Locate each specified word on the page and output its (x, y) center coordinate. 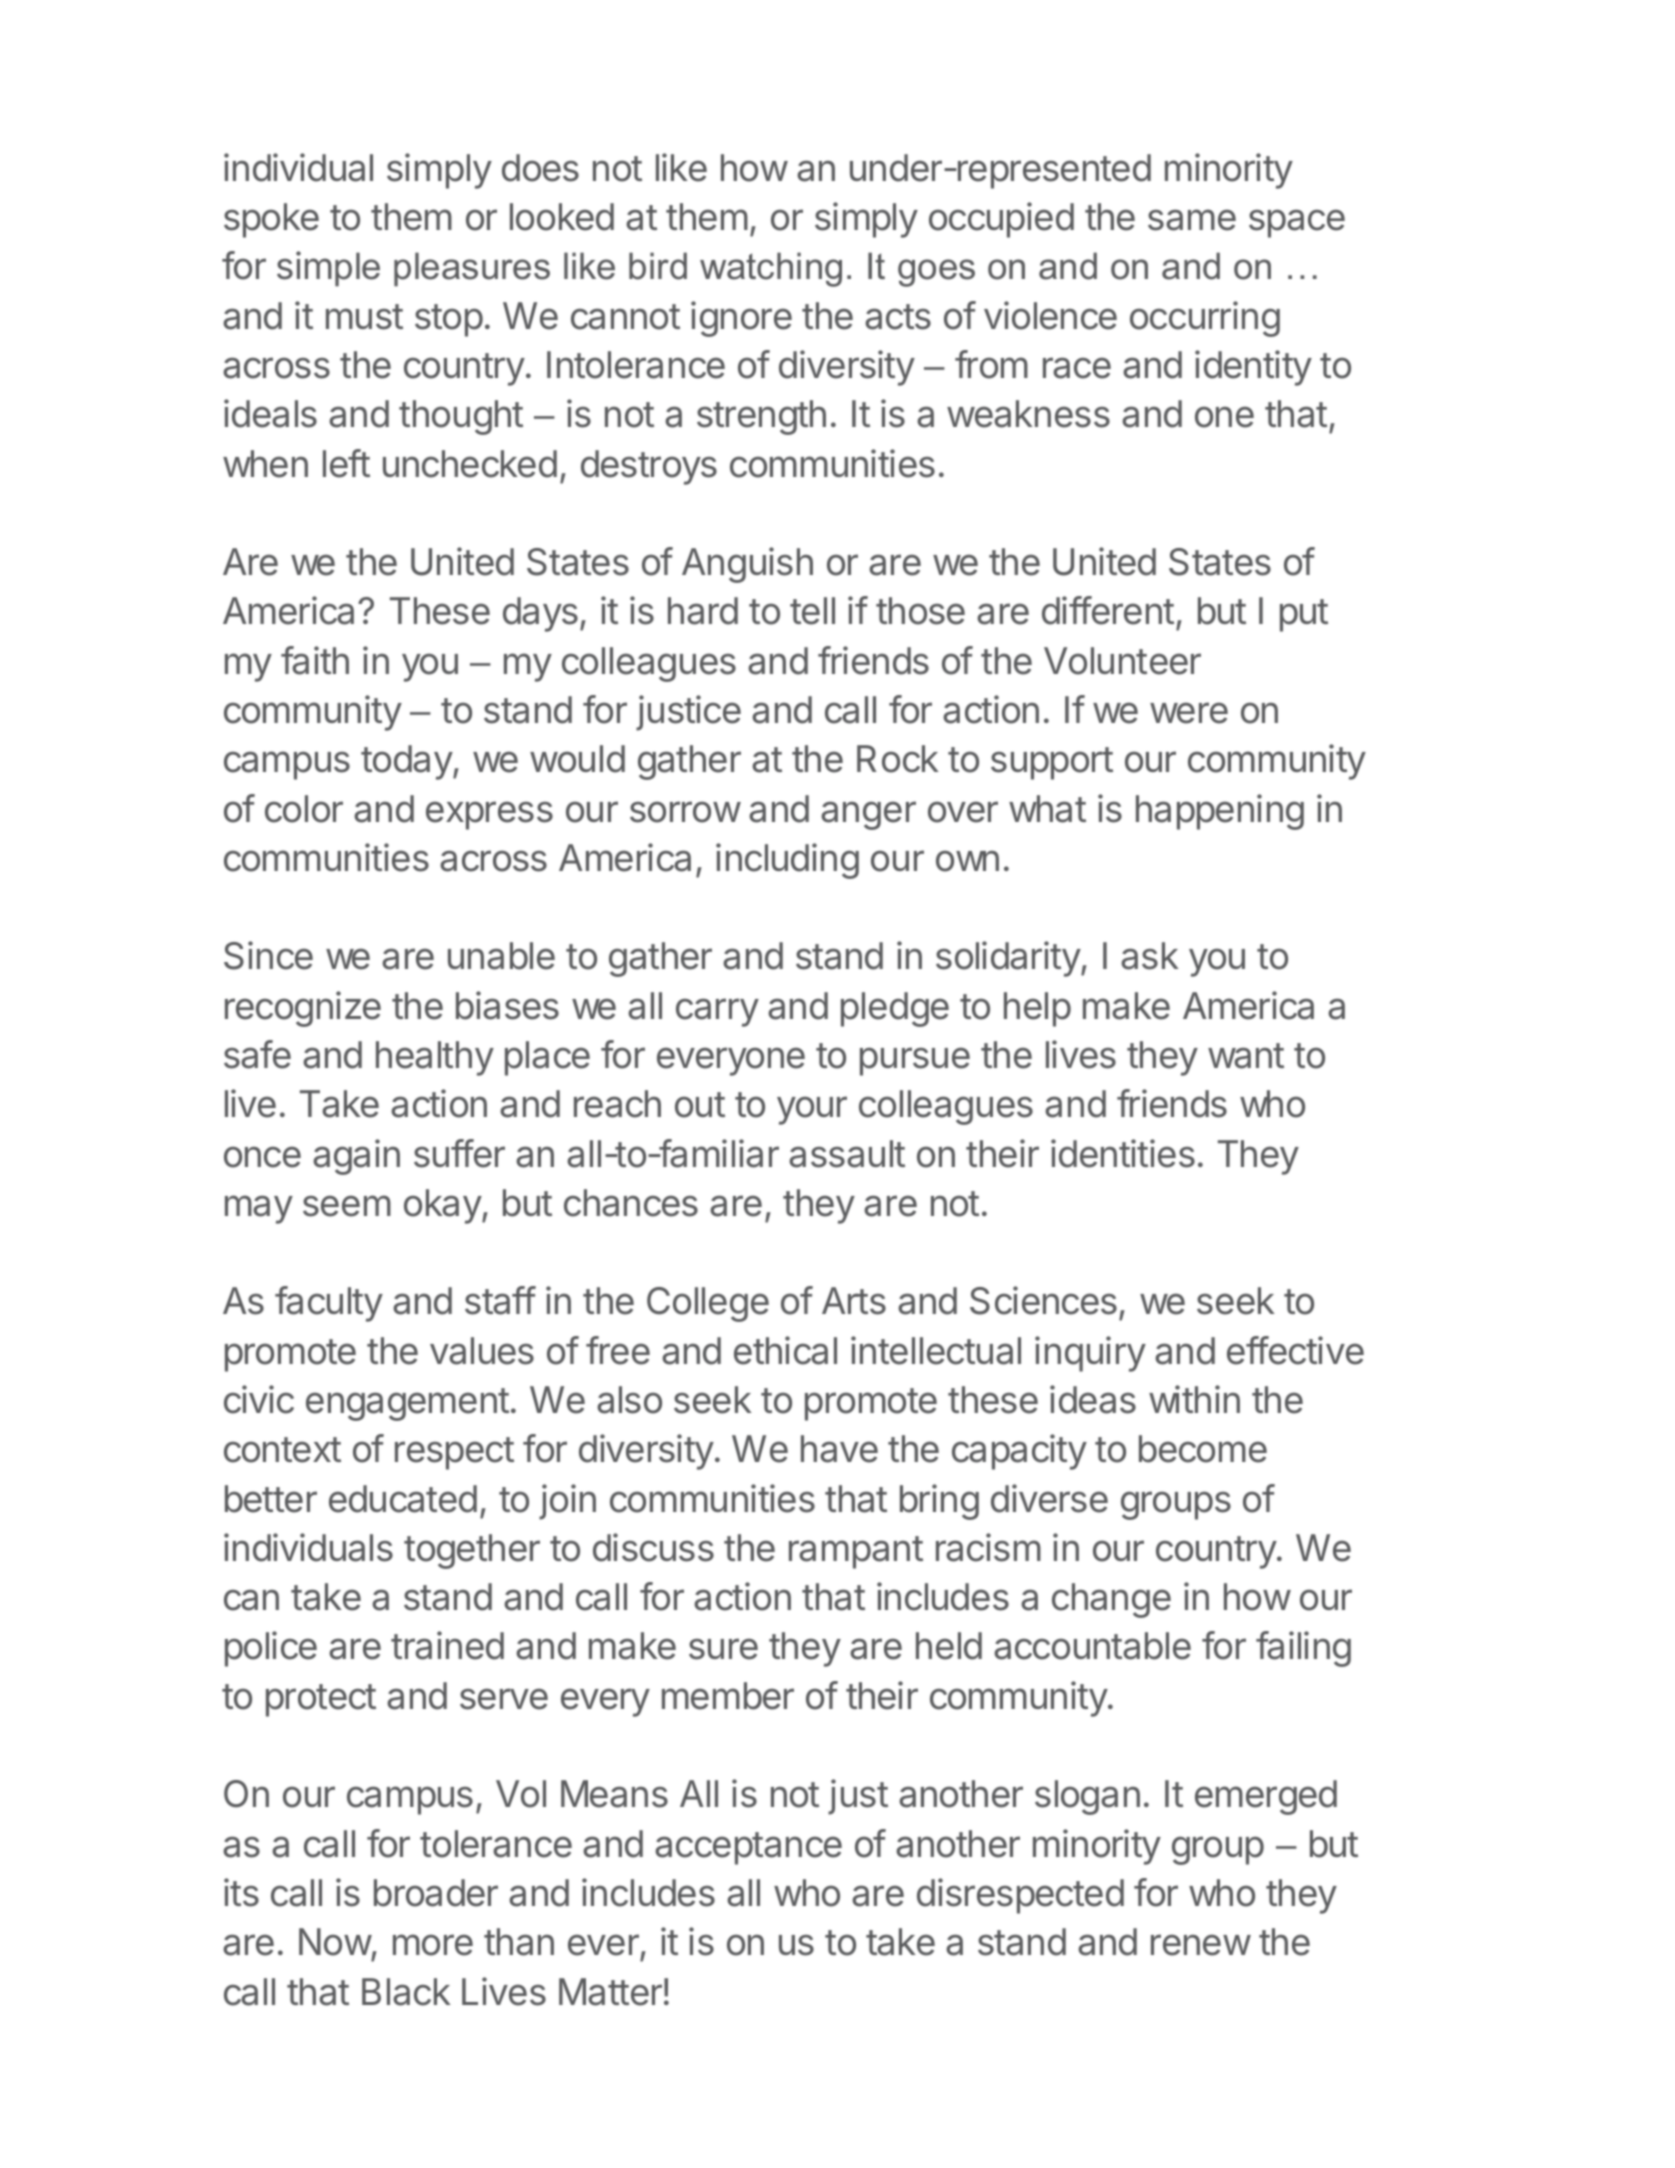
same (1192, 220)
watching (771, 269)
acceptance (748, 1848)
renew (1201, 1945)
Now (335, 1942)
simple (328, 269)
